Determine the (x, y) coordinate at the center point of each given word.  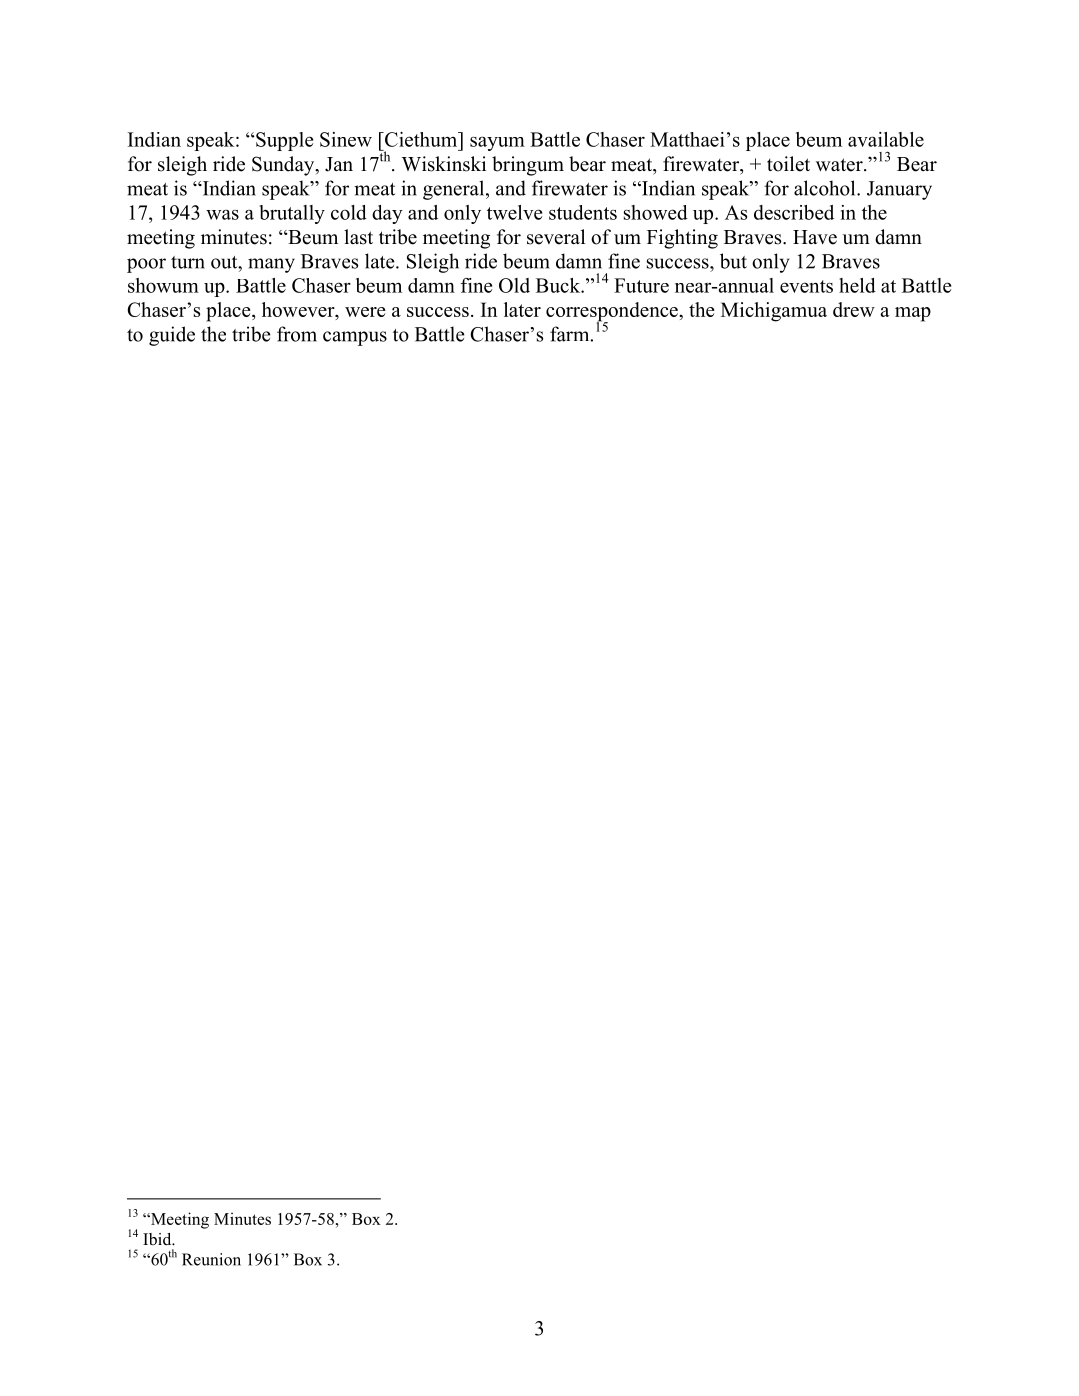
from (297, 334)
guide (172, 336)
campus (355, 338)
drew (854, 309)
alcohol (826, 188)
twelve (514, 212)
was (222, 214)
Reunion (211, 1259)
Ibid (158, 1239)
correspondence (613, 313)
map (913, 314)
